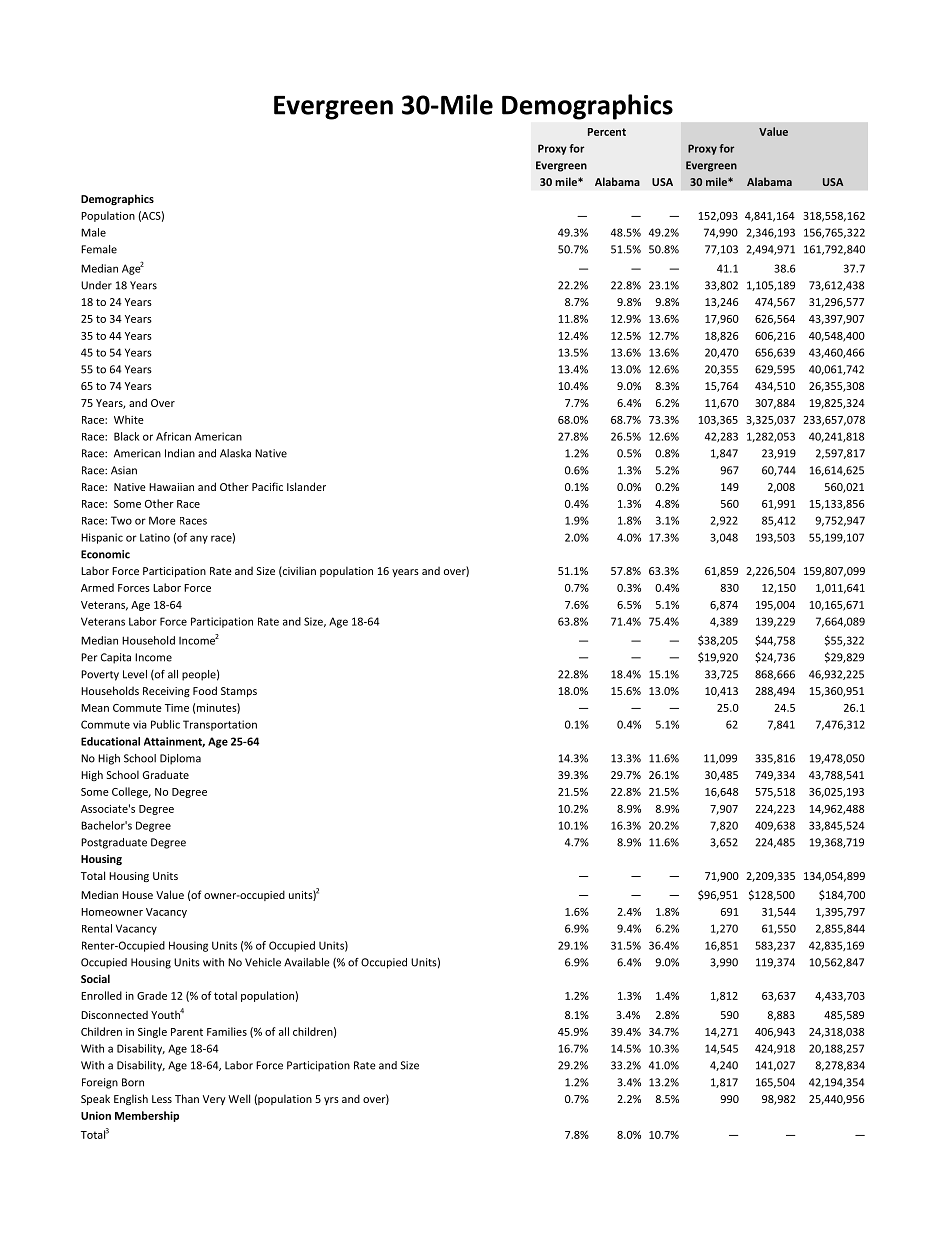  I want to click on Less, so click(162, 1099).
